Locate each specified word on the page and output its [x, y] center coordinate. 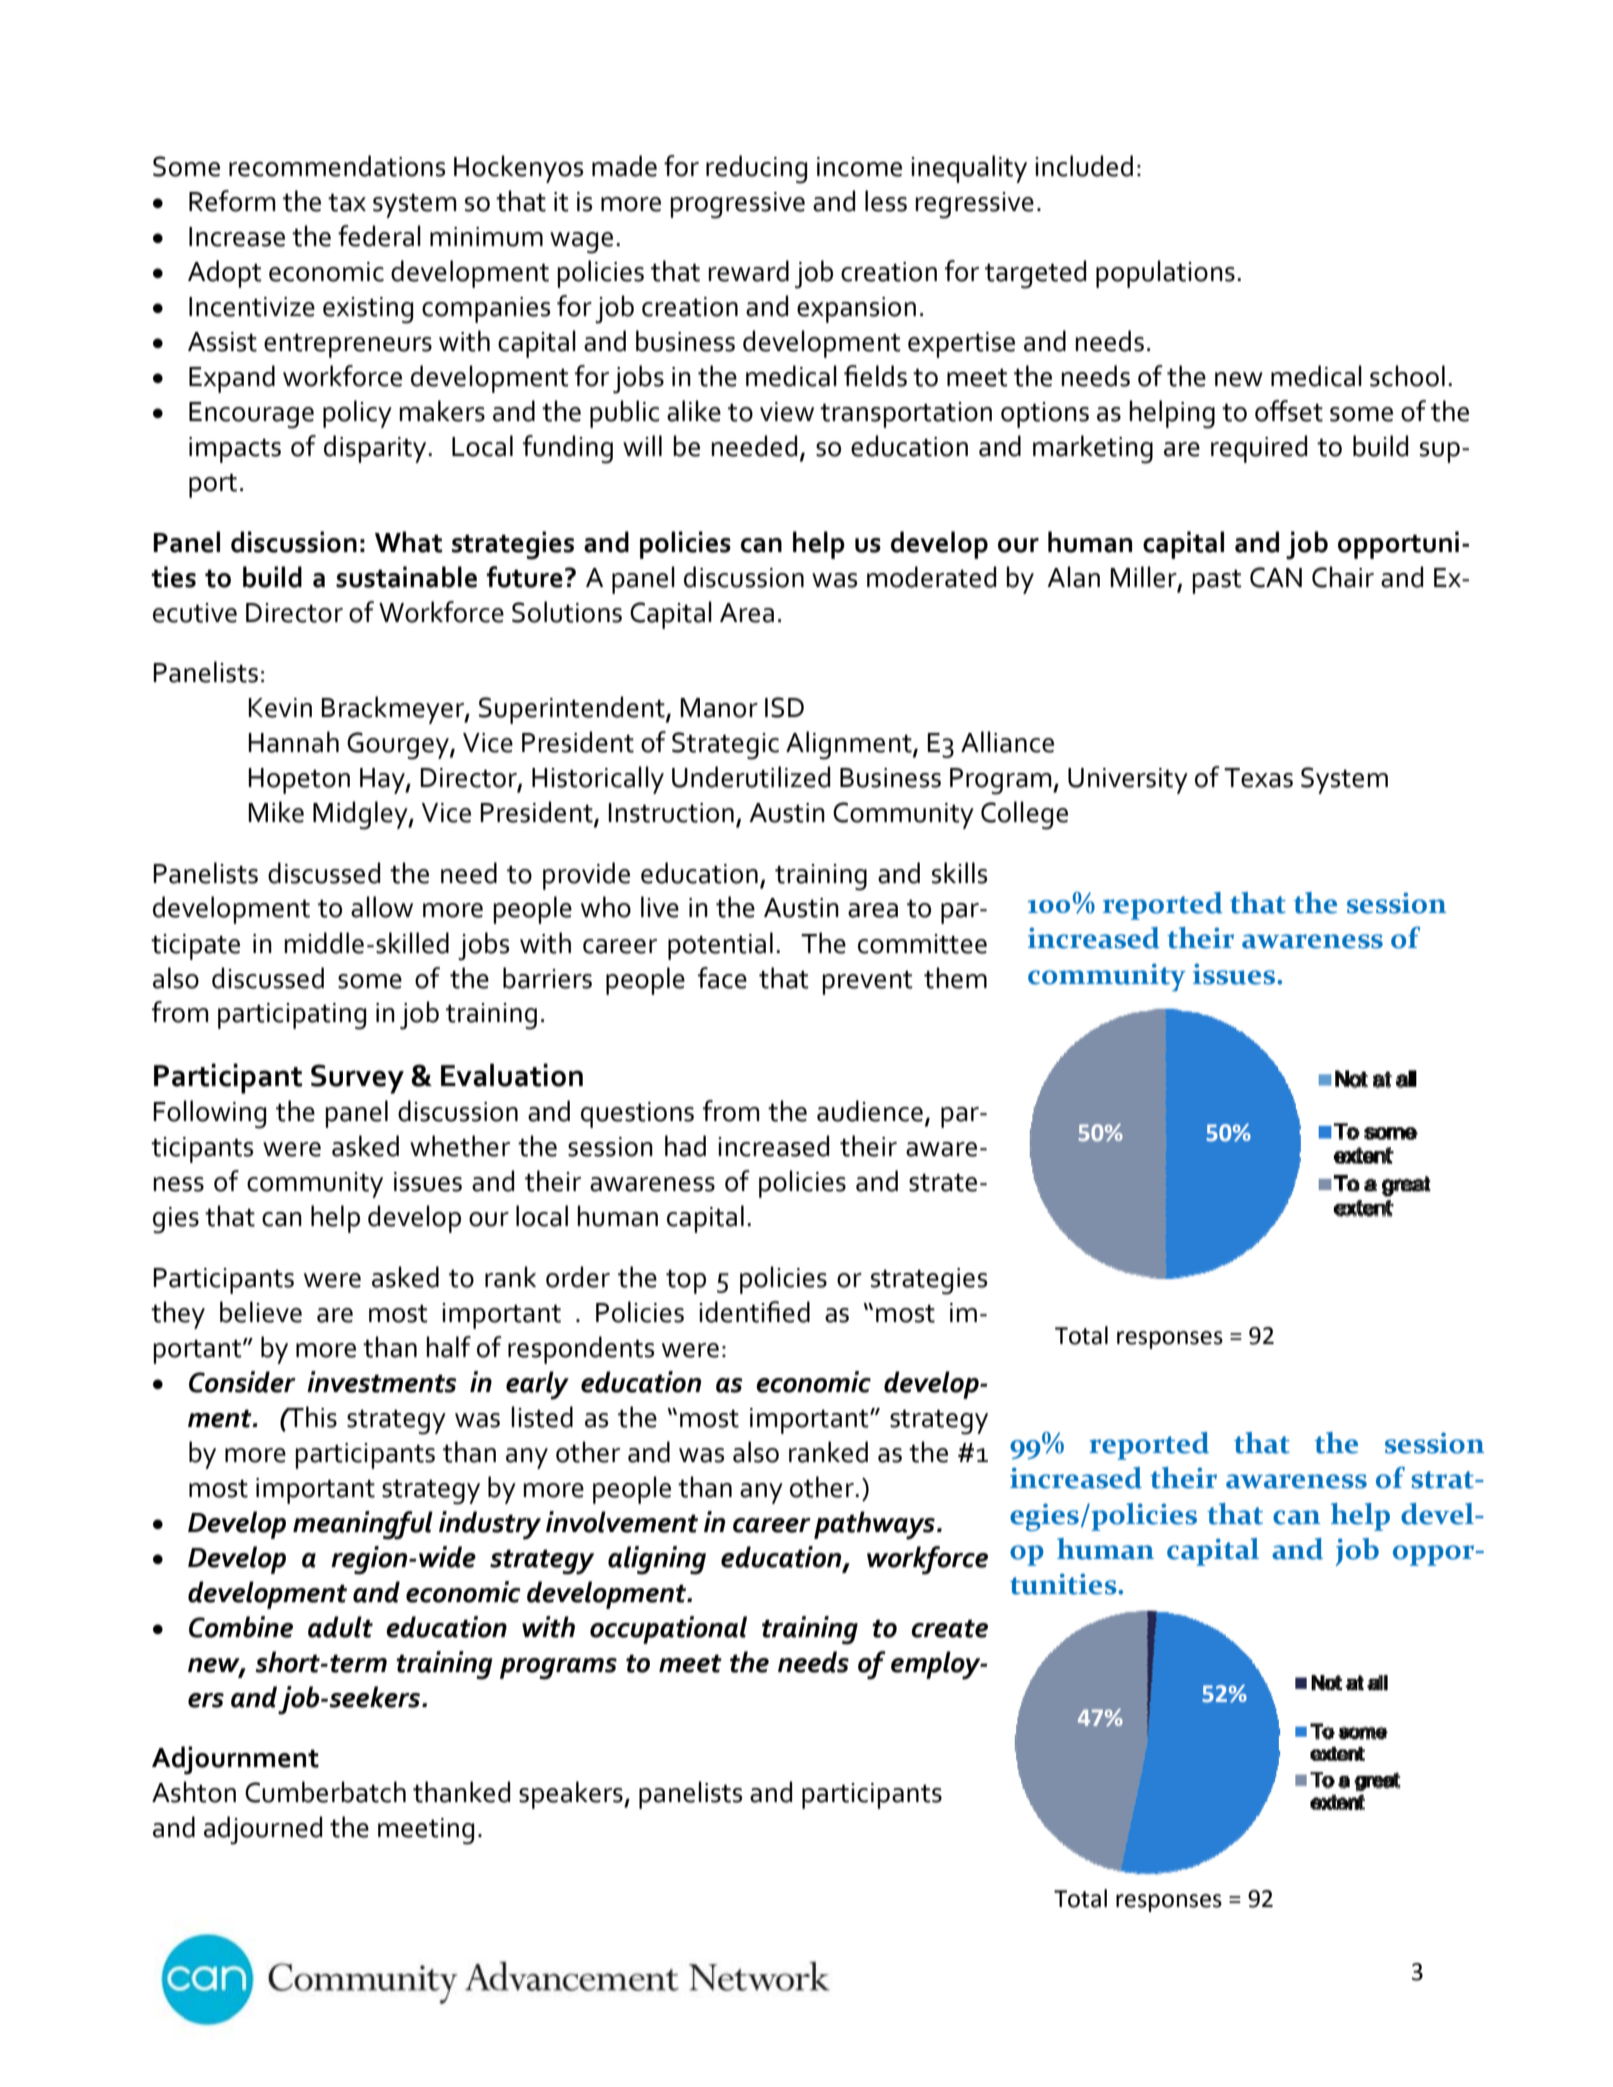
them [955, 978]
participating [292, 1016]
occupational [668, 1630]
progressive [737, 205]
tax [347, 202]
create [949, 1628]
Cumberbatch [325, 1792]
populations [1165, 274]
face [722, 978]
